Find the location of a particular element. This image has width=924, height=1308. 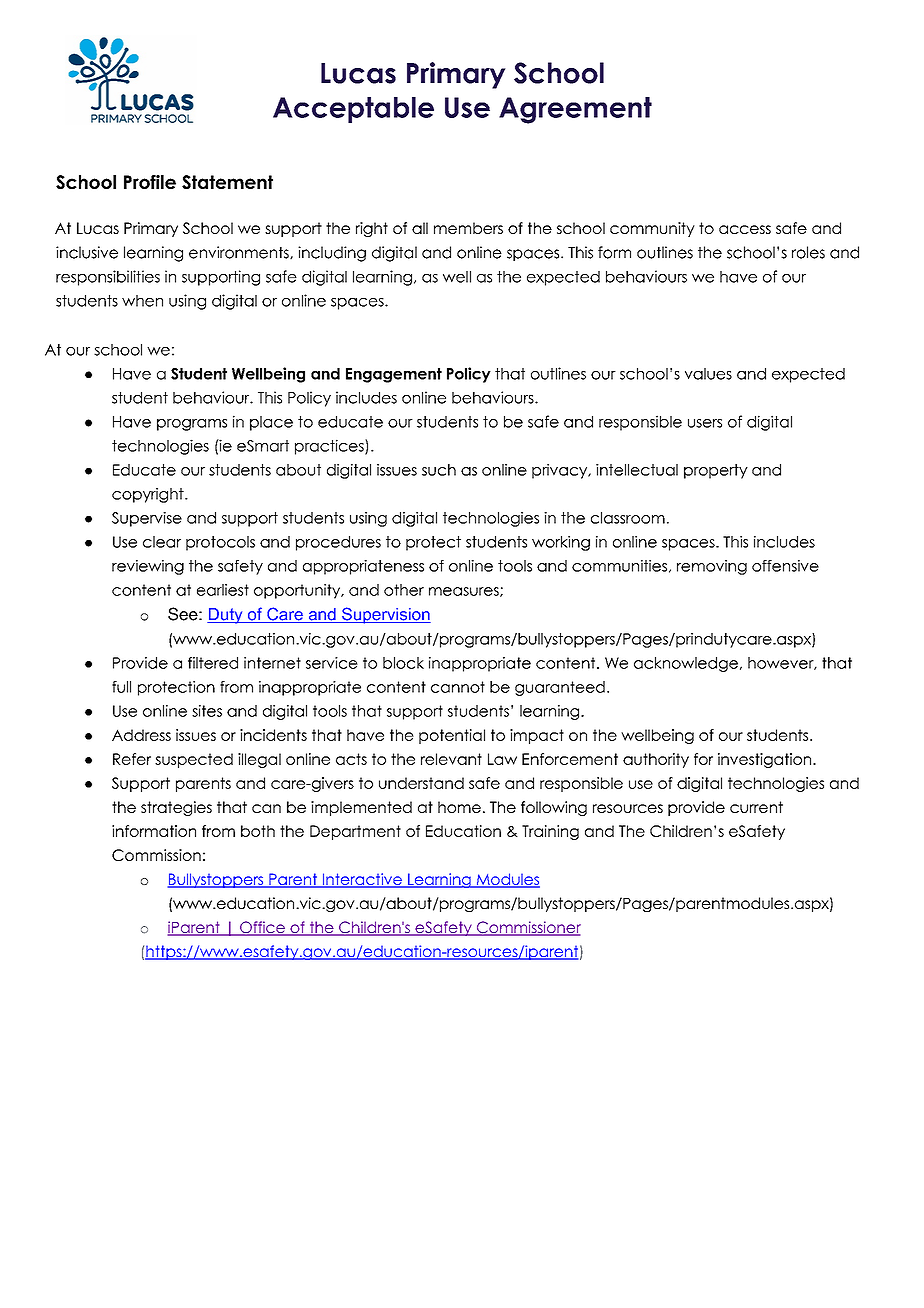

Agreement is located at coordinates (575, 110).
